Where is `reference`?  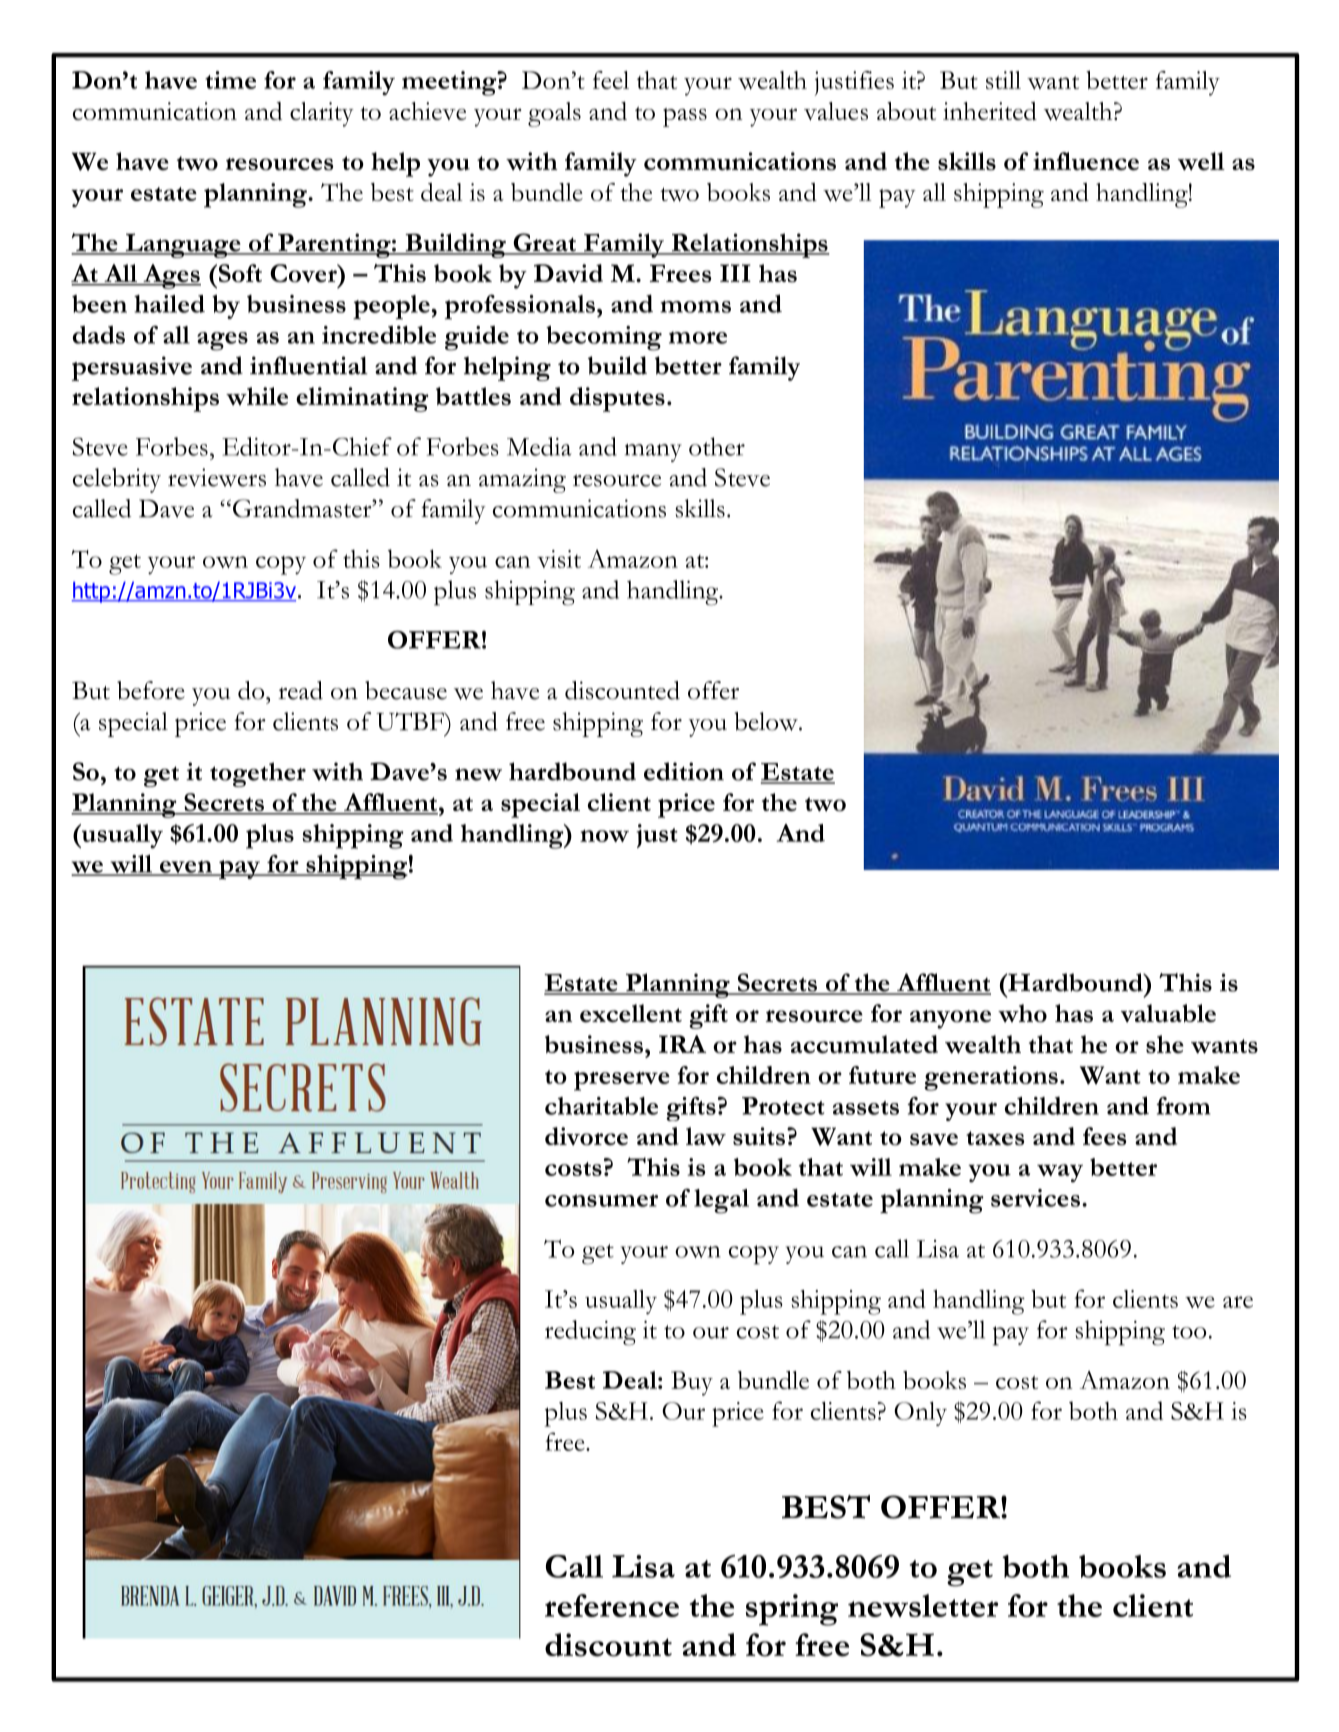
reference is located at coordinates (612, 1605).
